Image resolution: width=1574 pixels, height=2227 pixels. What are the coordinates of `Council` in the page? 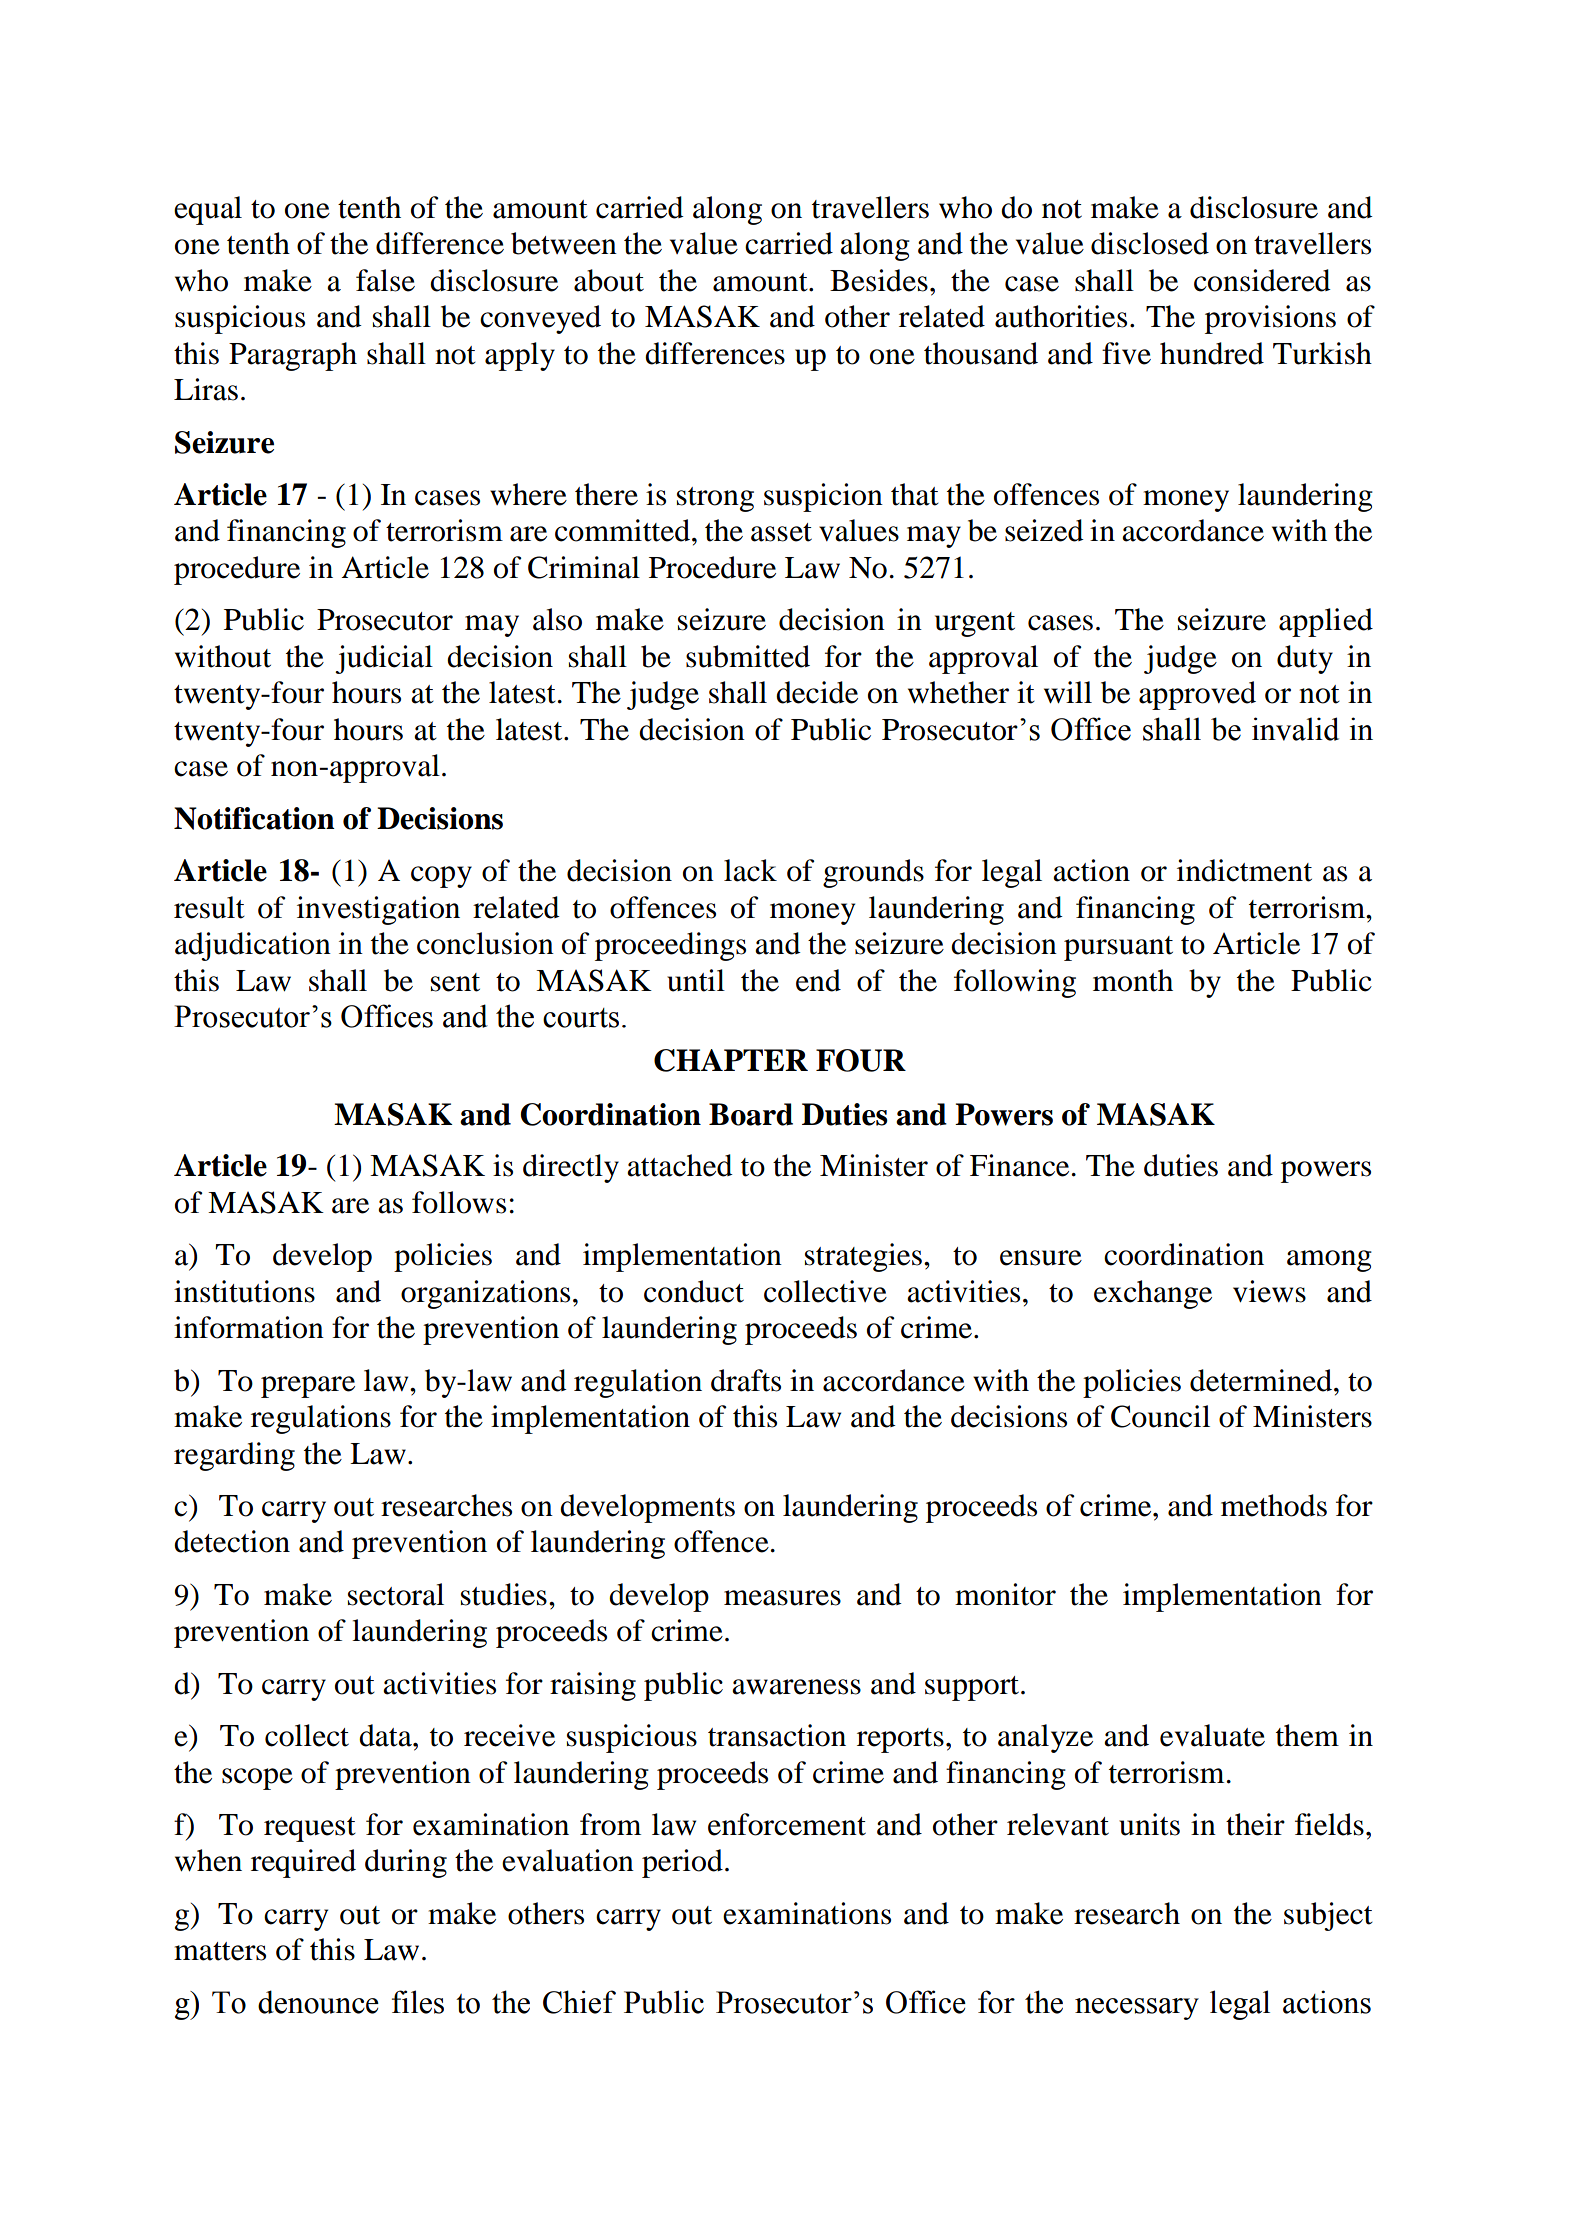 It's located at (1160, 1416).
